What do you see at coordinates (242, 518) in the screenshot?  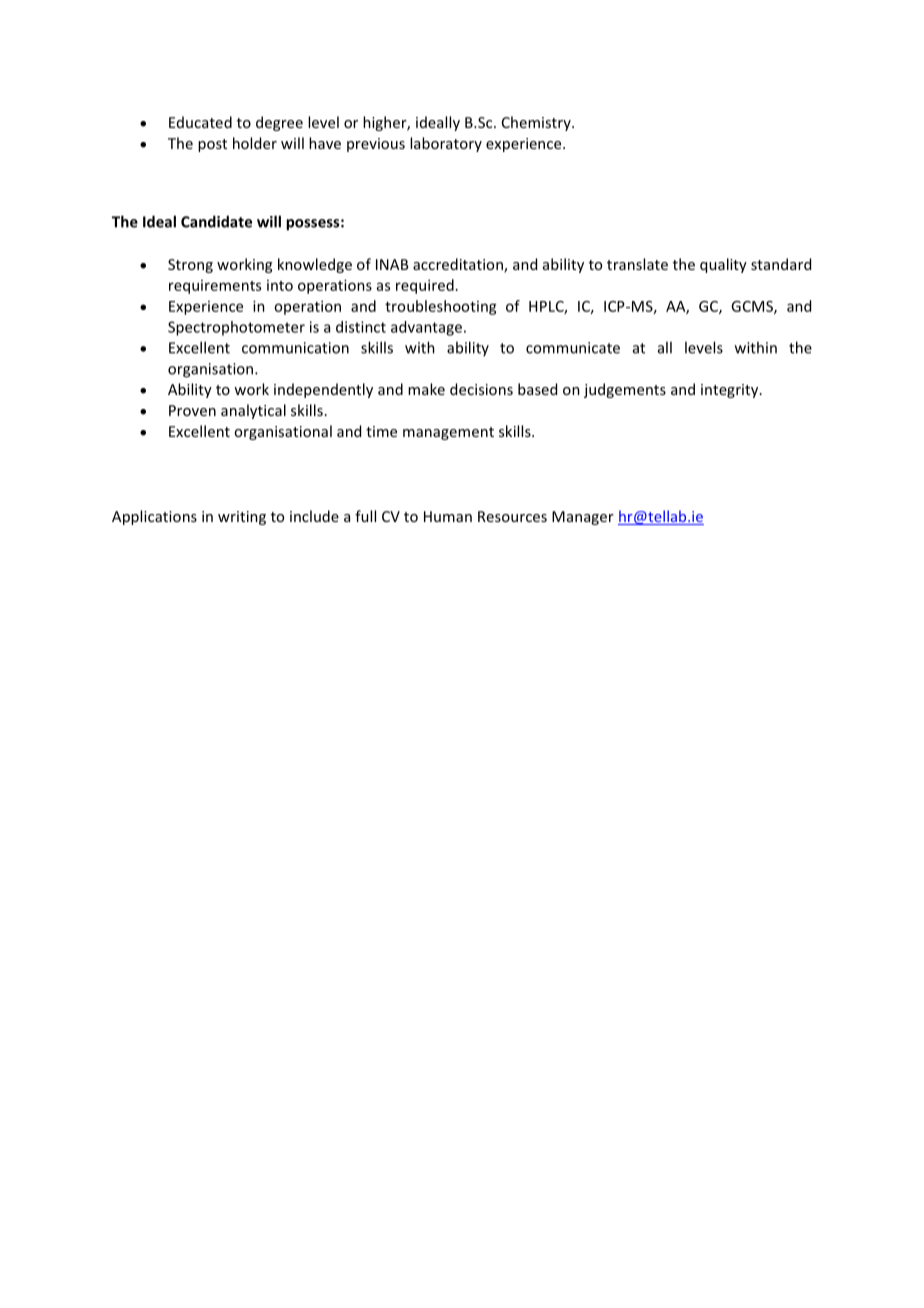 I see `writing` at bounding box center [242, 518].
